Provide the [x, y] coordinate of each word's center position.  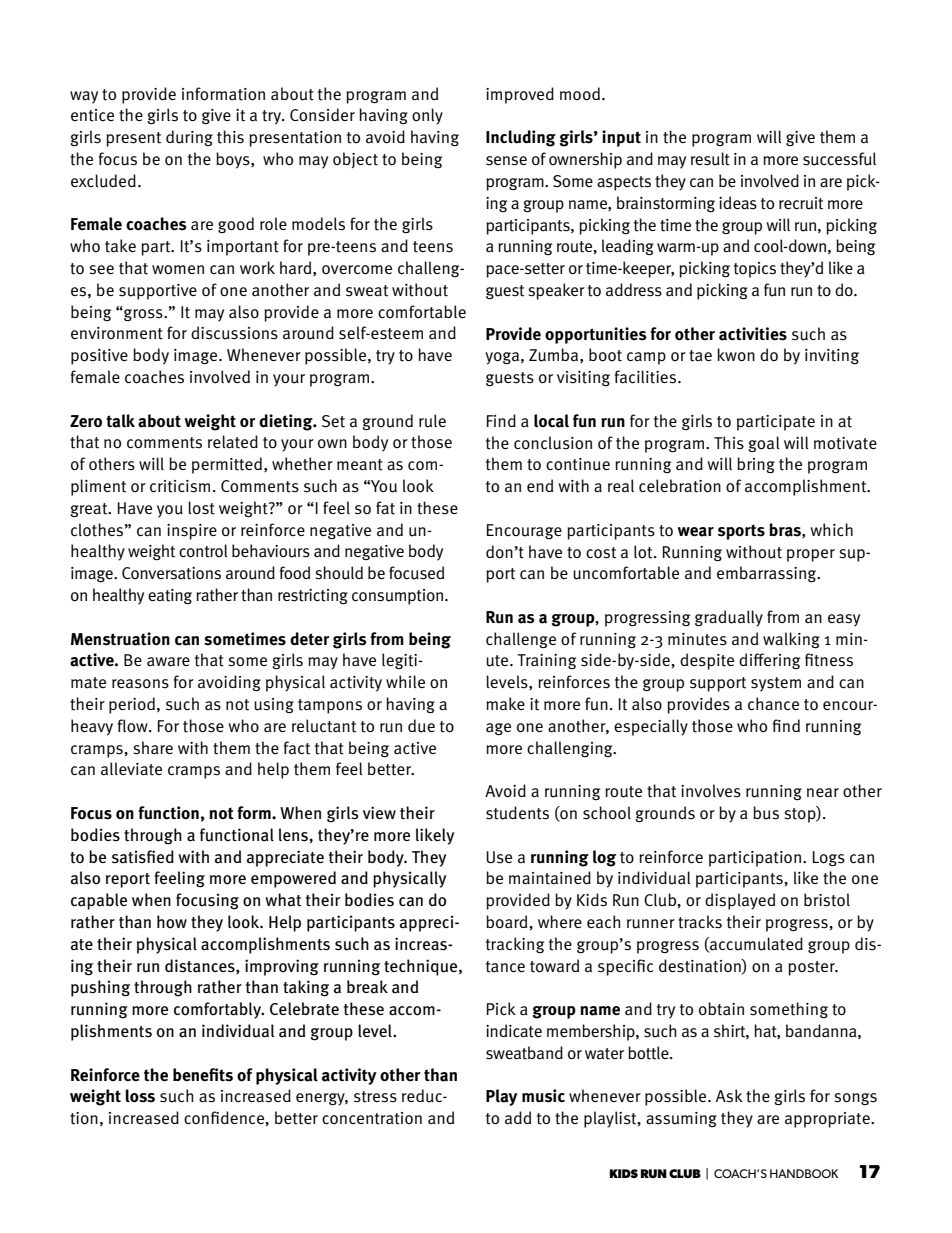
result [710, 159]
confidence [225, 1117]
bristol [827, 900]
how [172, 922]
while [405, 681]
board [508, 922]
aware [168, 662]
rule [432, 421]
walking [791, 640]
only [427, 116]
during [189, 138]
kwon [736, 355]
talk [120, 421]
